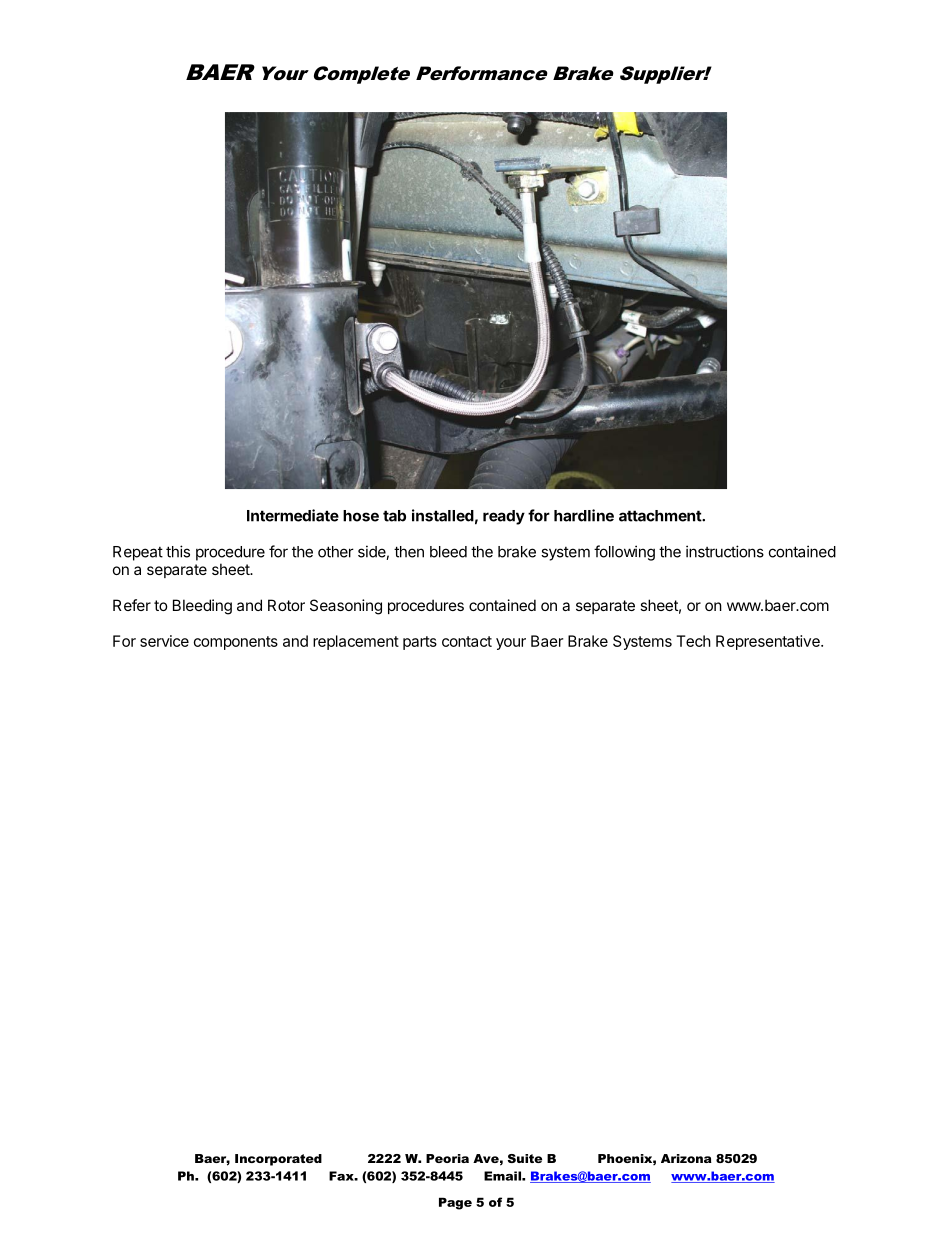 This document has width=952, height=1233. I want to click on Incorporated, so click(278, 1160).
